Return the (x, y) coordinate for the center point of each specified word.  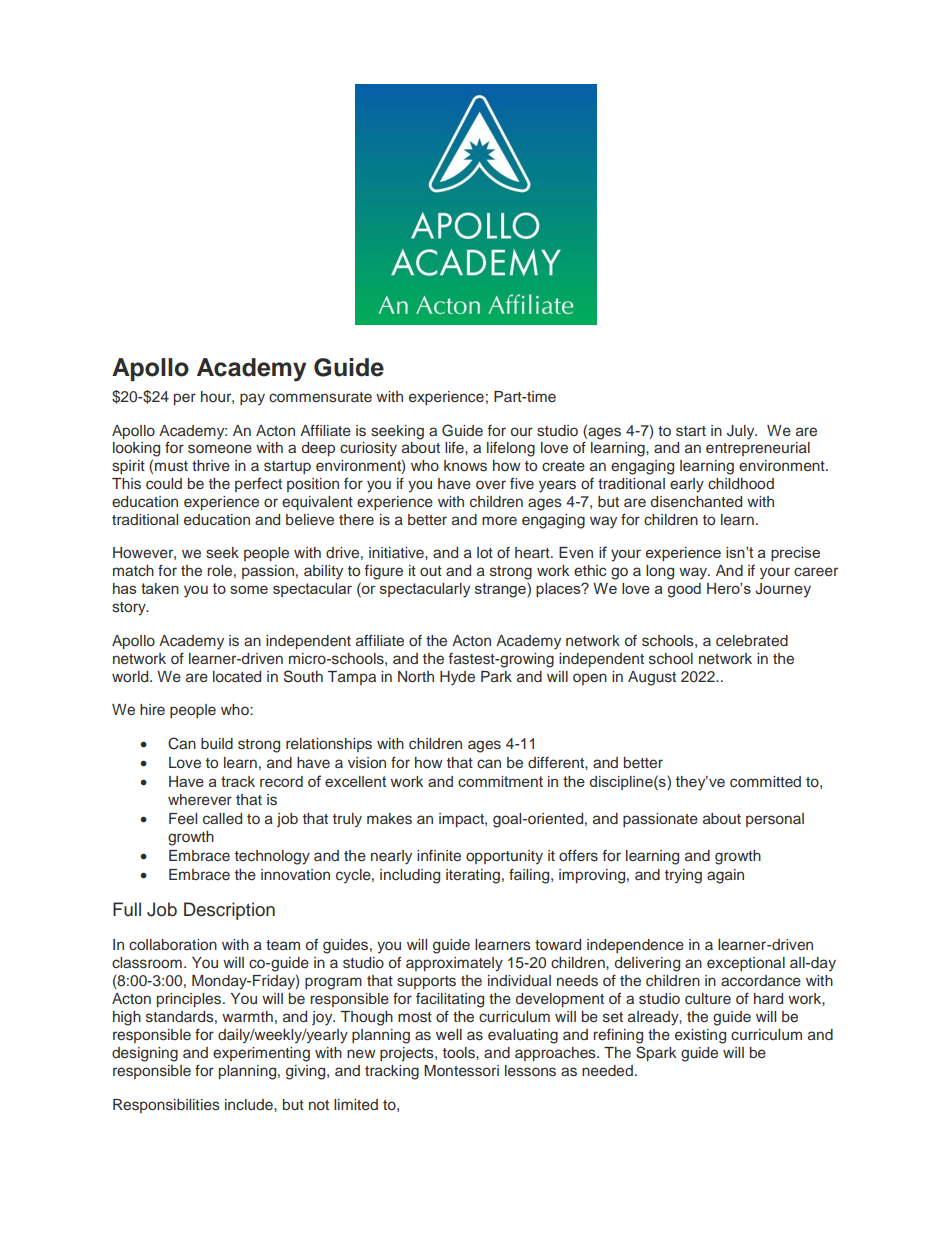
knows (465, 466)
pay (252, 399)
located (237, 676)
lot (485, 552)
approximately (454, 964)
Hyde (457, 678)
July (742, 432)
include (250, 1104)
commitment (500, 781)
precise (795, 554)
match (133, 570)
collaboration (173, 944)
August (652, 678)
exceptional (746, 964)
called (222, 819)
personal (775, 820)
